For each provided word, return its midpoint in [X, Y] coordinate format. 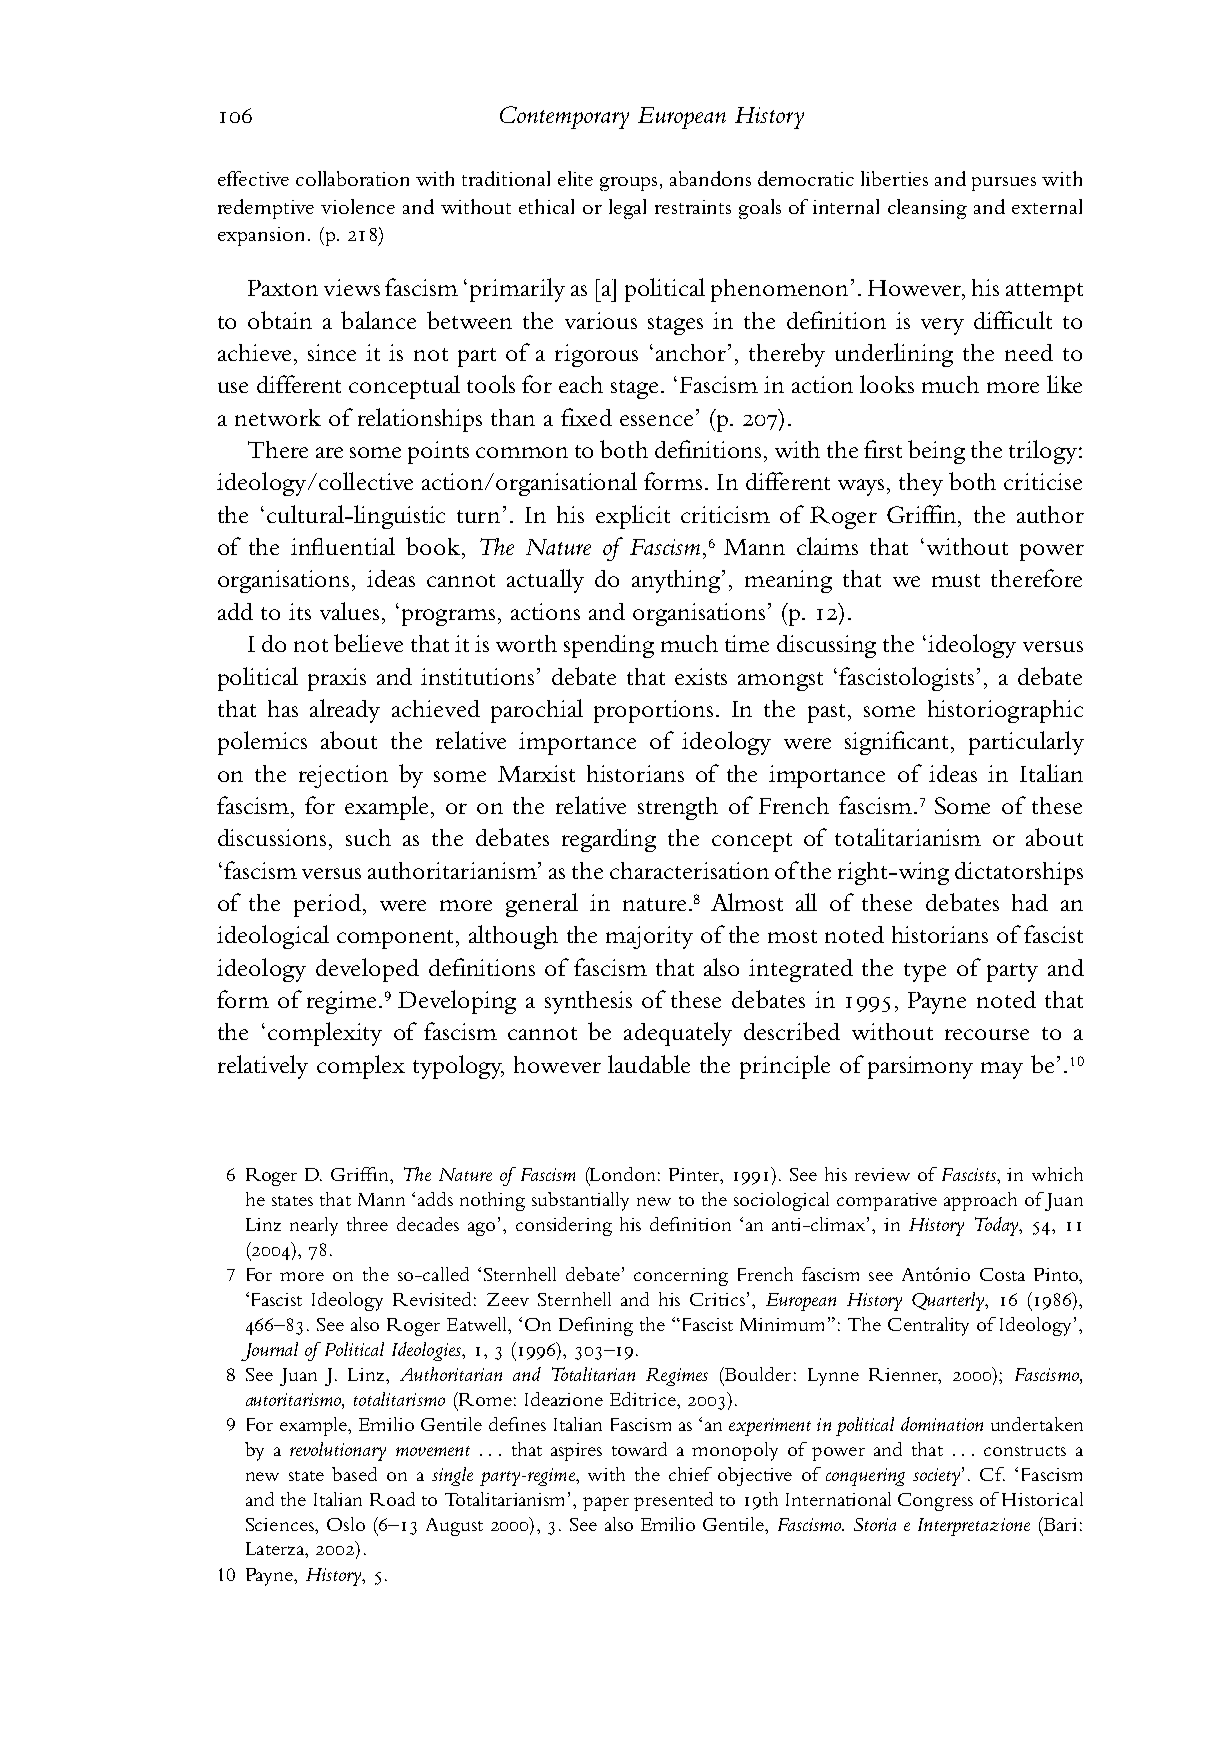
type [925, 972]
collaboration [352, 178]
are [329, 452]
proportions [653, 711]
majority [649, 937]
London [621, 1175]
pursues [1004, 184]
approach [980, 1201]
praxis [337, 679]
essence [656, 420]
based [354, 1474]
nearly [314, 1226]
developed [367, 970]
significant [896, 743]
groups [630, 184]
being [936, 452]
